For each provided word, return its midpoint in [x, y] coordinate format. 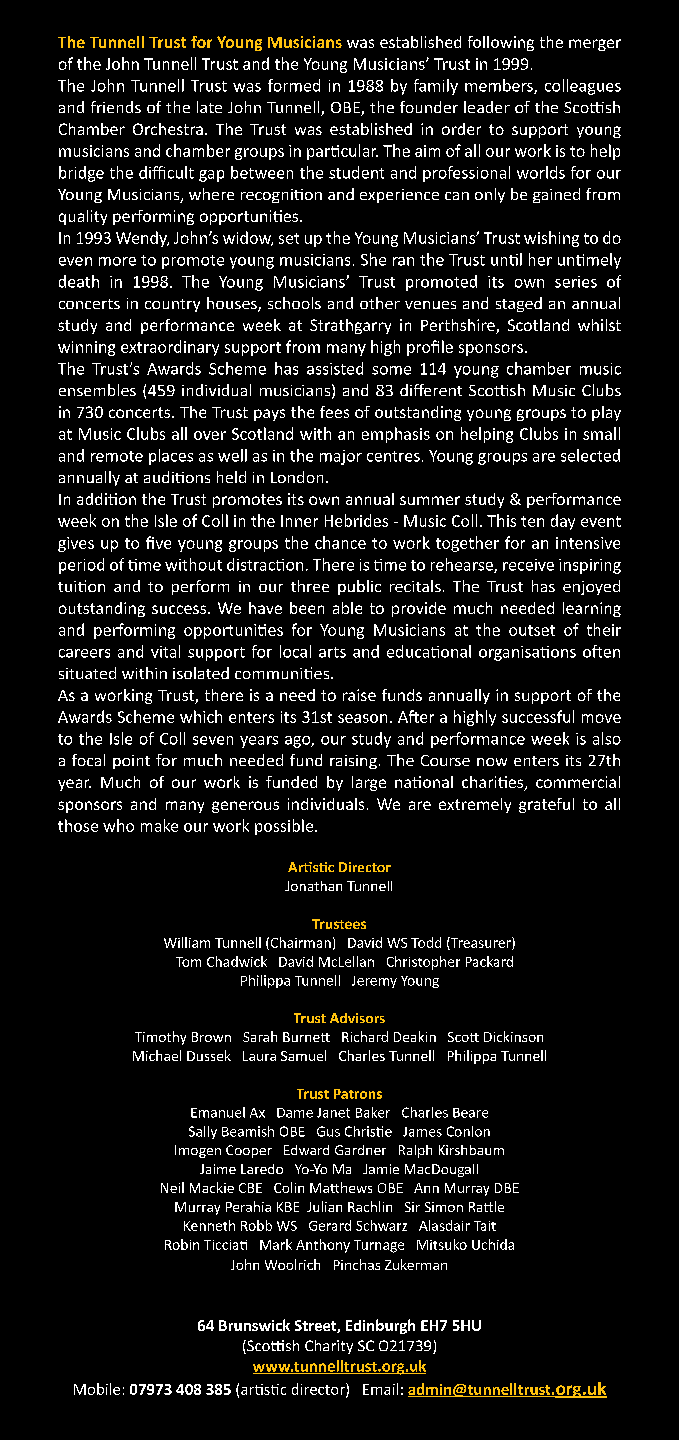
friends [116, 107]
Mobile [97, 1389]
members [500, 86]
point [131, 762]
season [362, 718]
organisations [527, 653]
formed [294, 85]
